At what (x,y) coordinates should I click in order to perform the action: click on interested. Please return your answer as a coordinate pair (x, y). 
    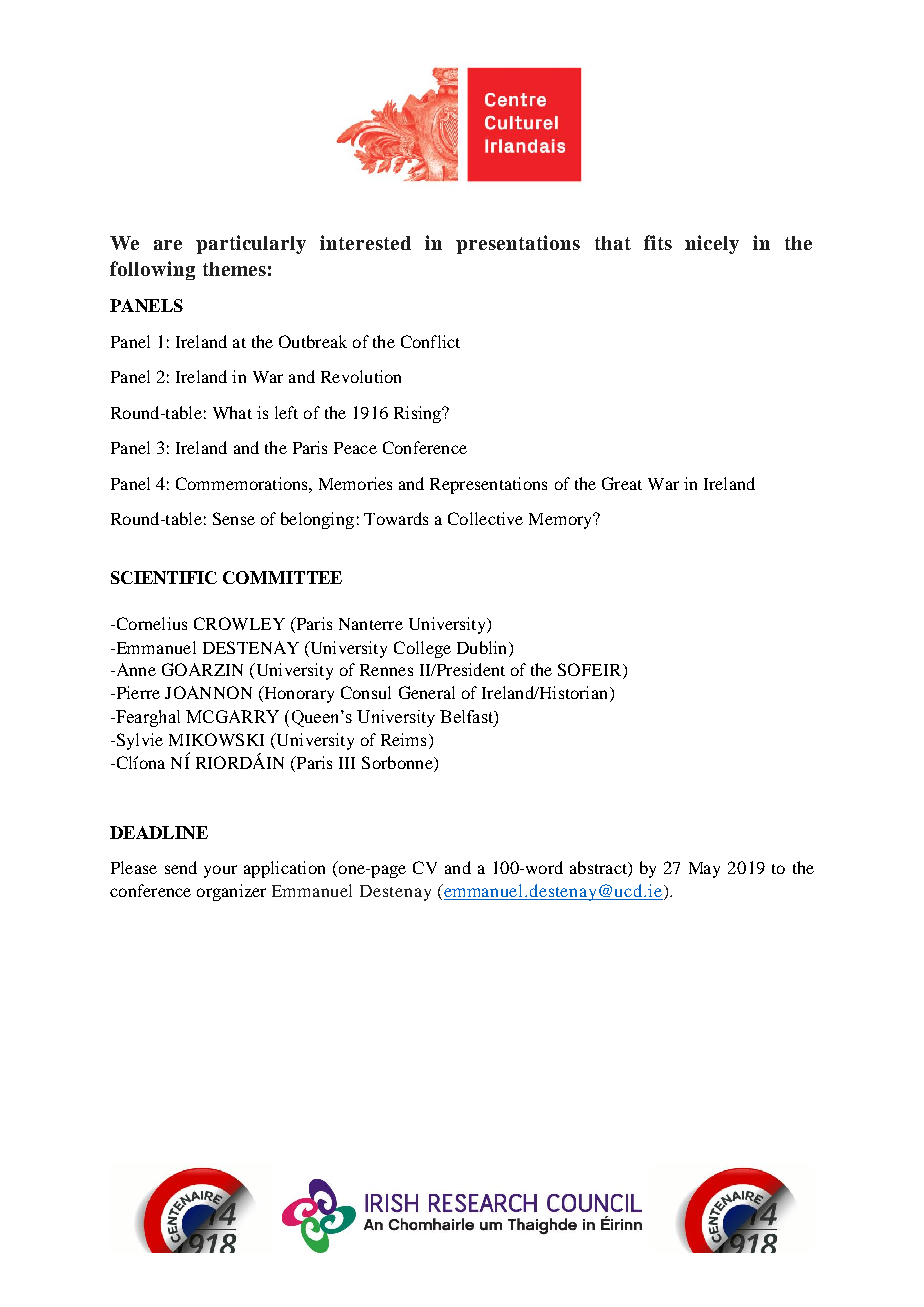
    Looking at the image, I should click on (365, 242).
